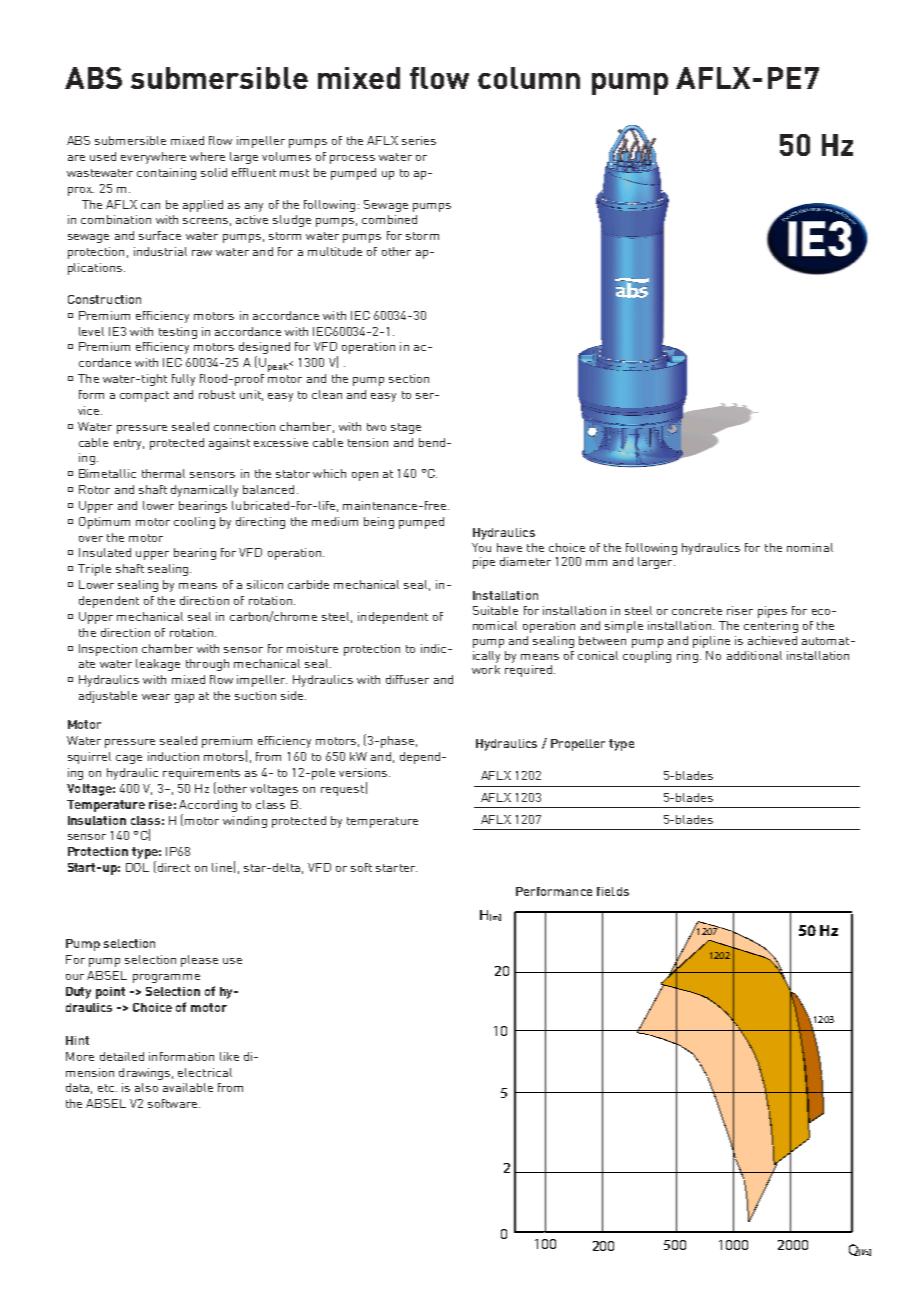  Describe the element at coordinates (406, 428) in the page. I see `stage` at that location.
